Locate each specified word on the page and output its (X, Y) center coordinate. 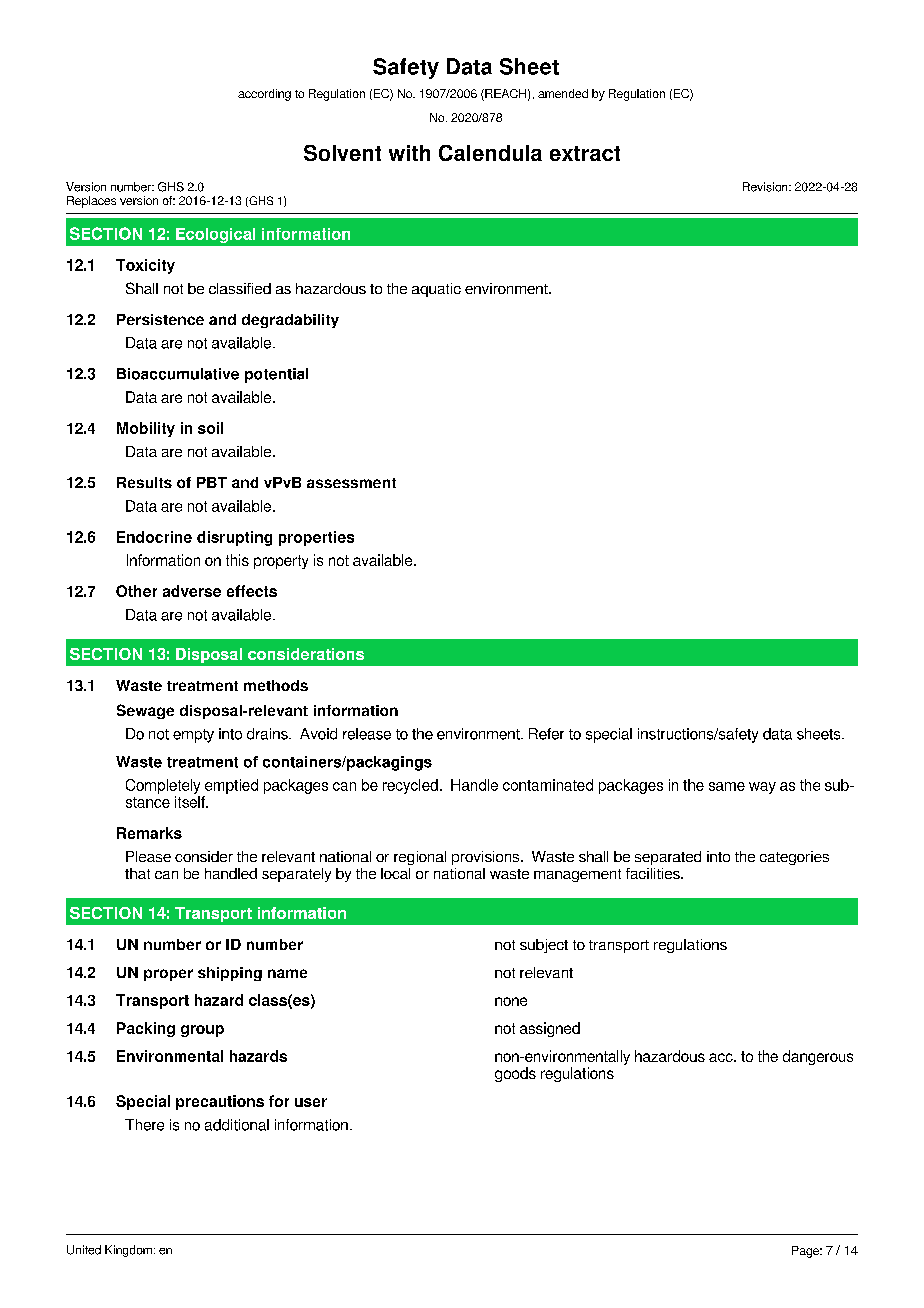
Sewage (145, 711)
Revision (766, 187)
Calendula (490, 153)
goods (515, 1074)
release (367, 734)
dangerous (818, 1057)
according (264, 95)
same (727, 786)
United (84, 1250)
